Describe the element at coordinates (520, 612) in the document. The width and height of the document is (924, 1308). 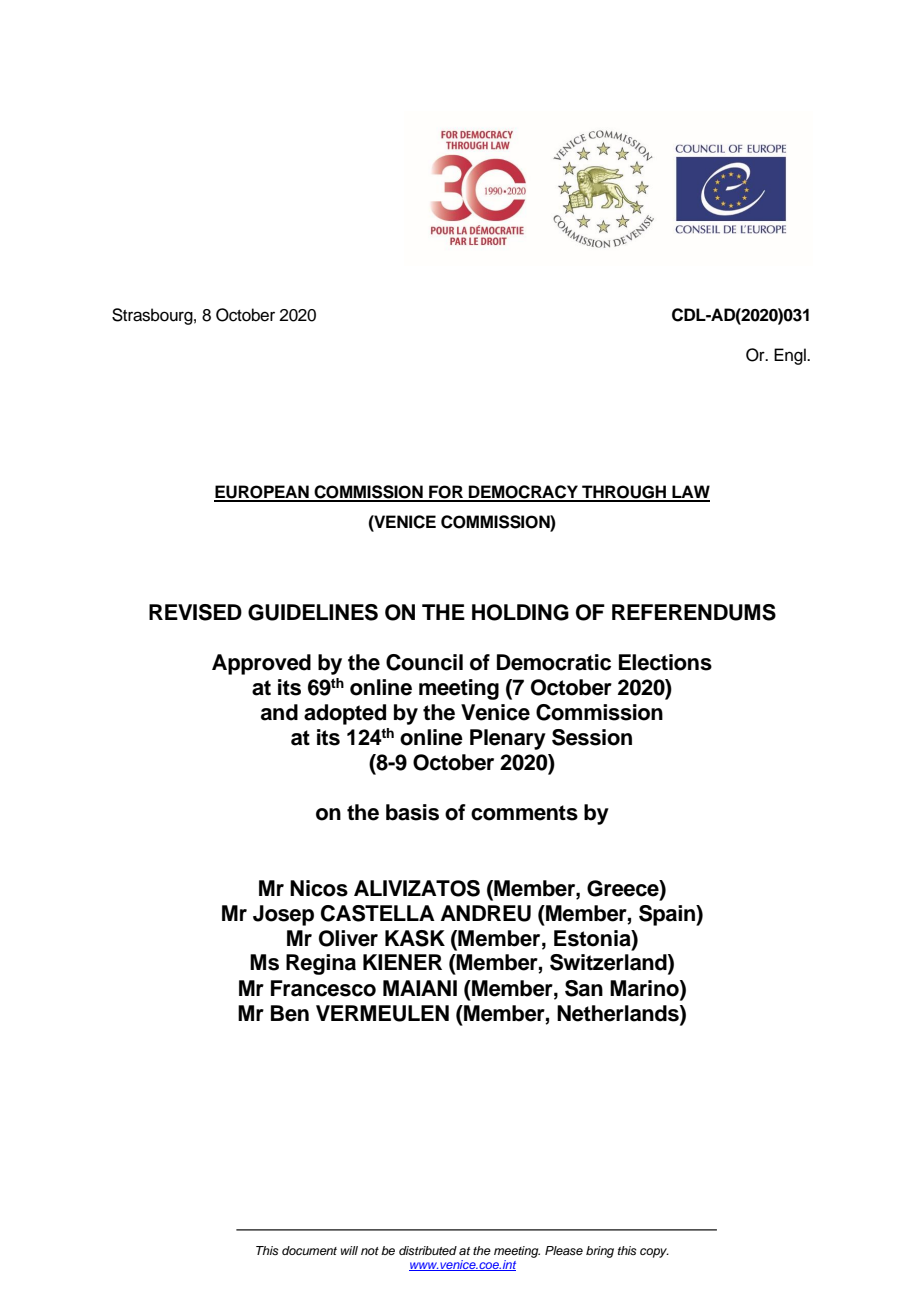
I see `HOLDING` at that location.
